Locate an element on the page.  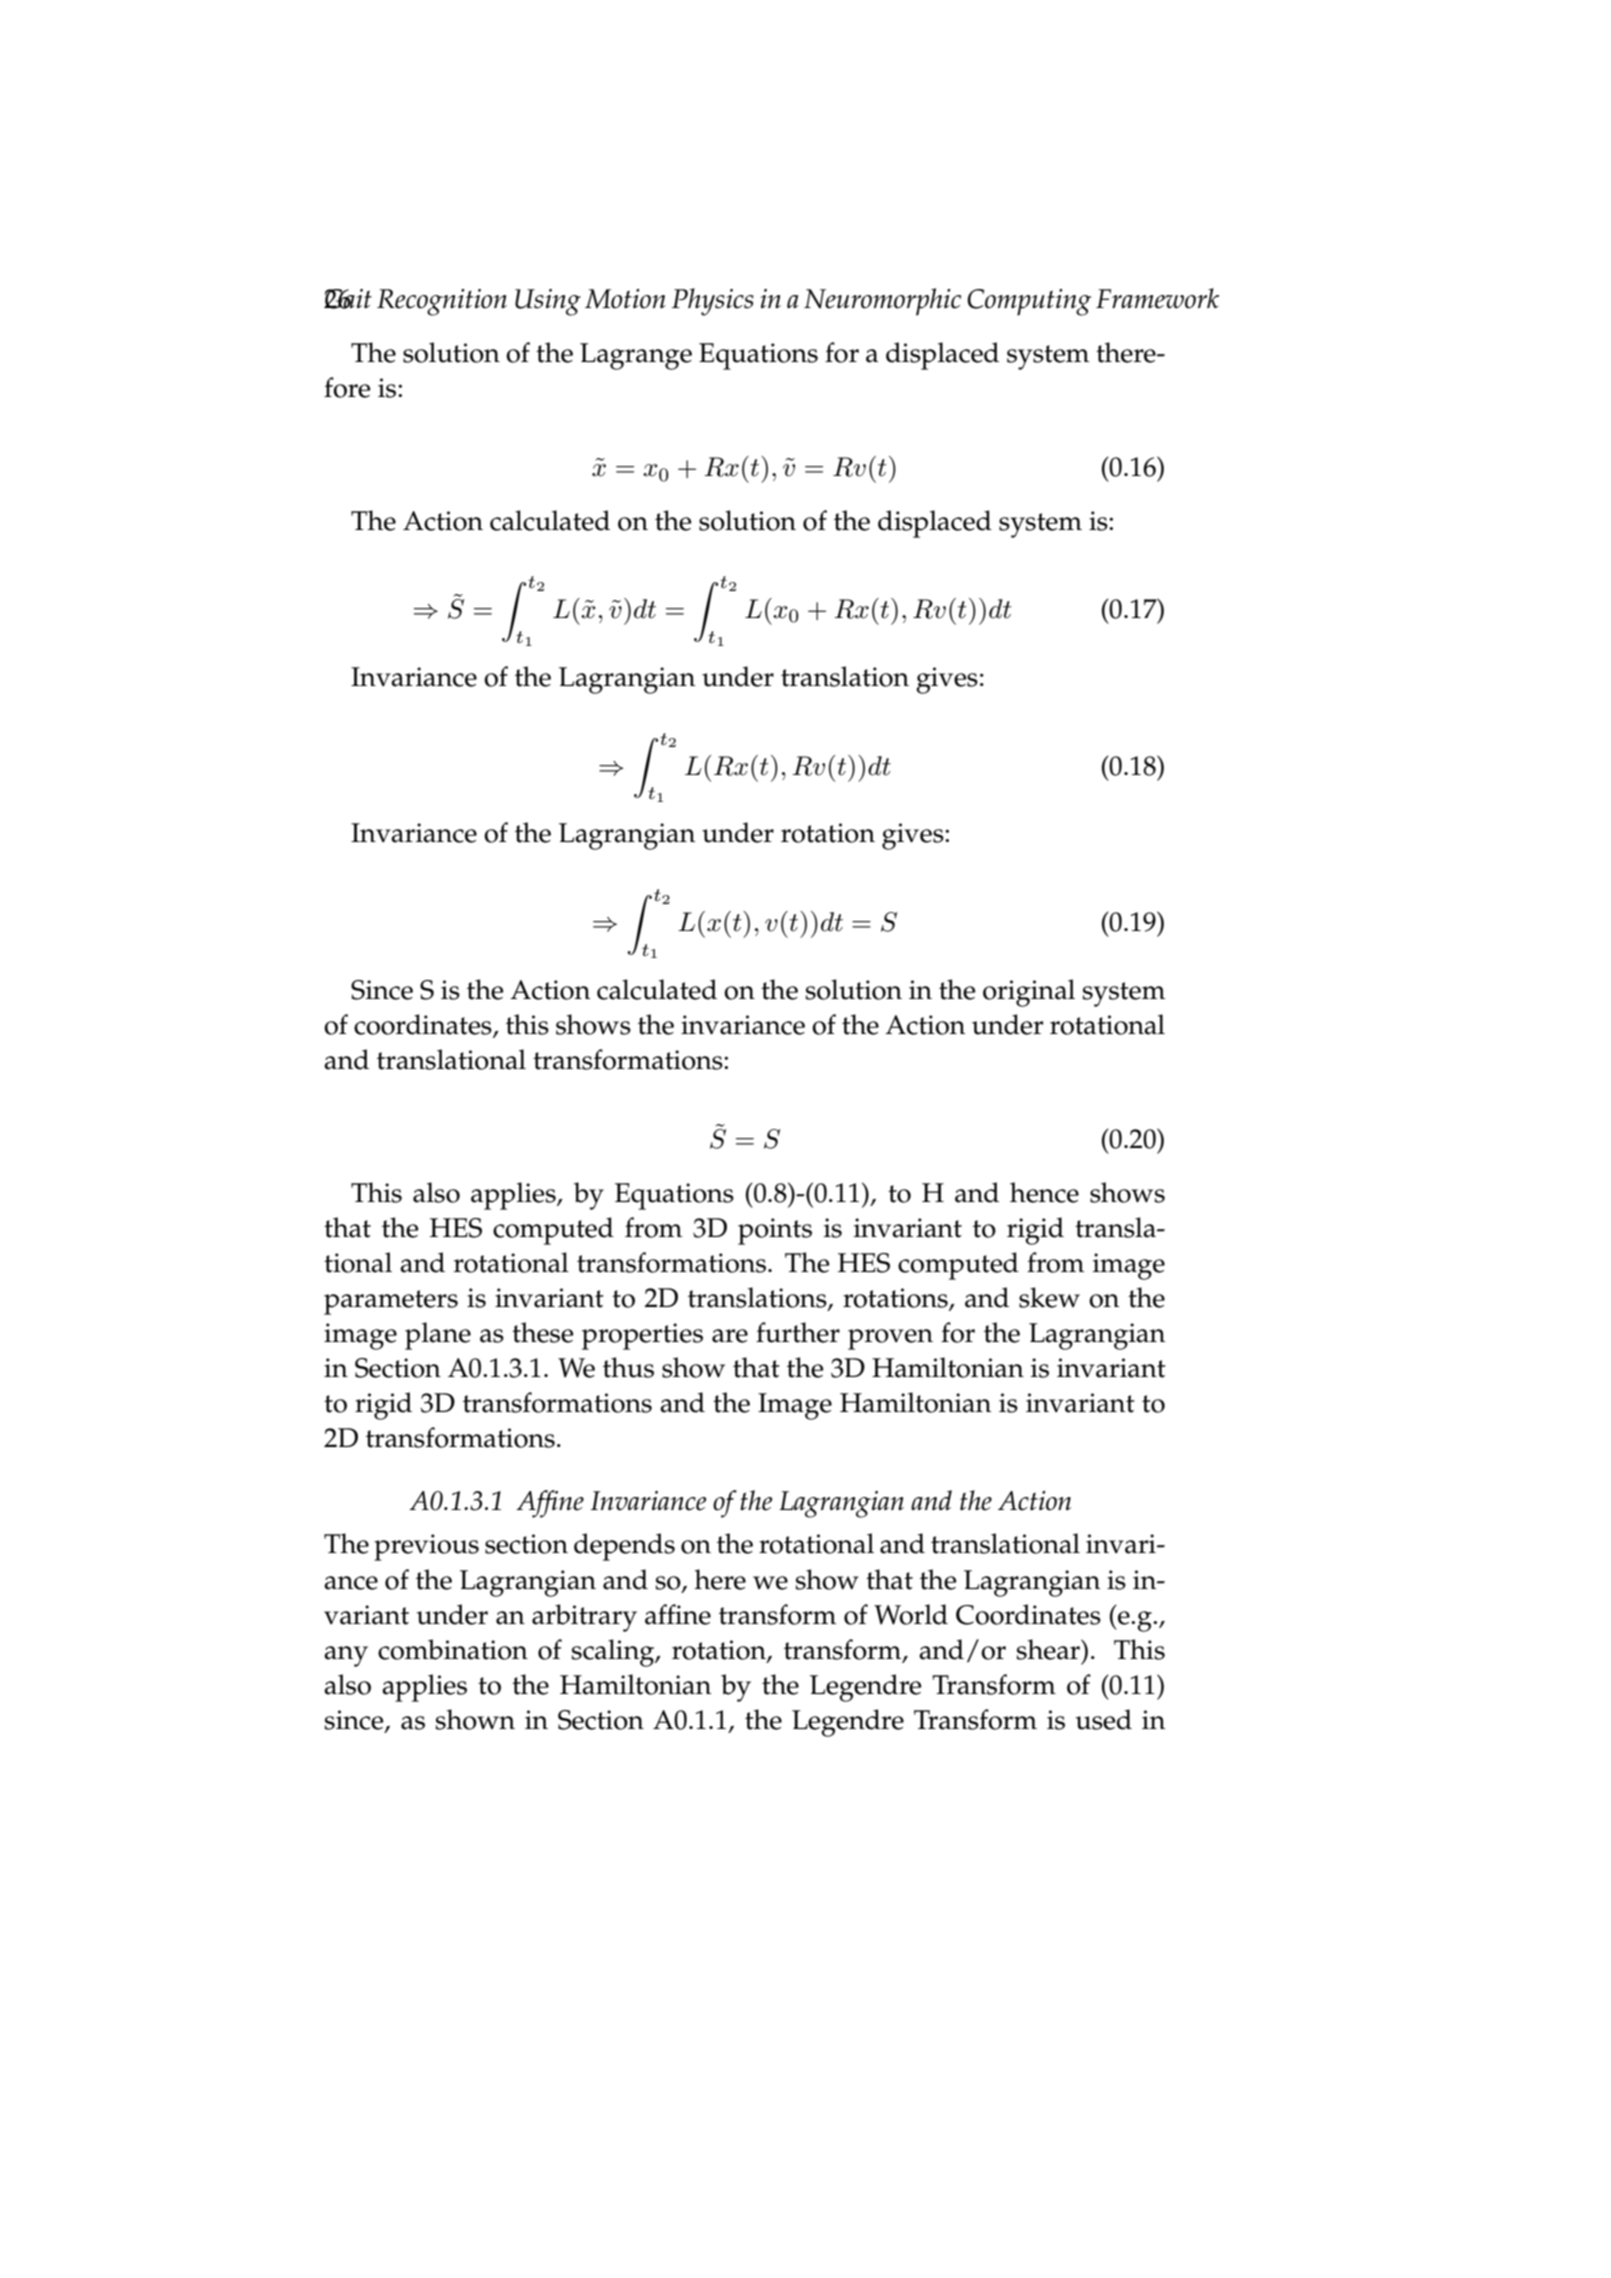
Lagrange is located at coordinates (636, 356).
